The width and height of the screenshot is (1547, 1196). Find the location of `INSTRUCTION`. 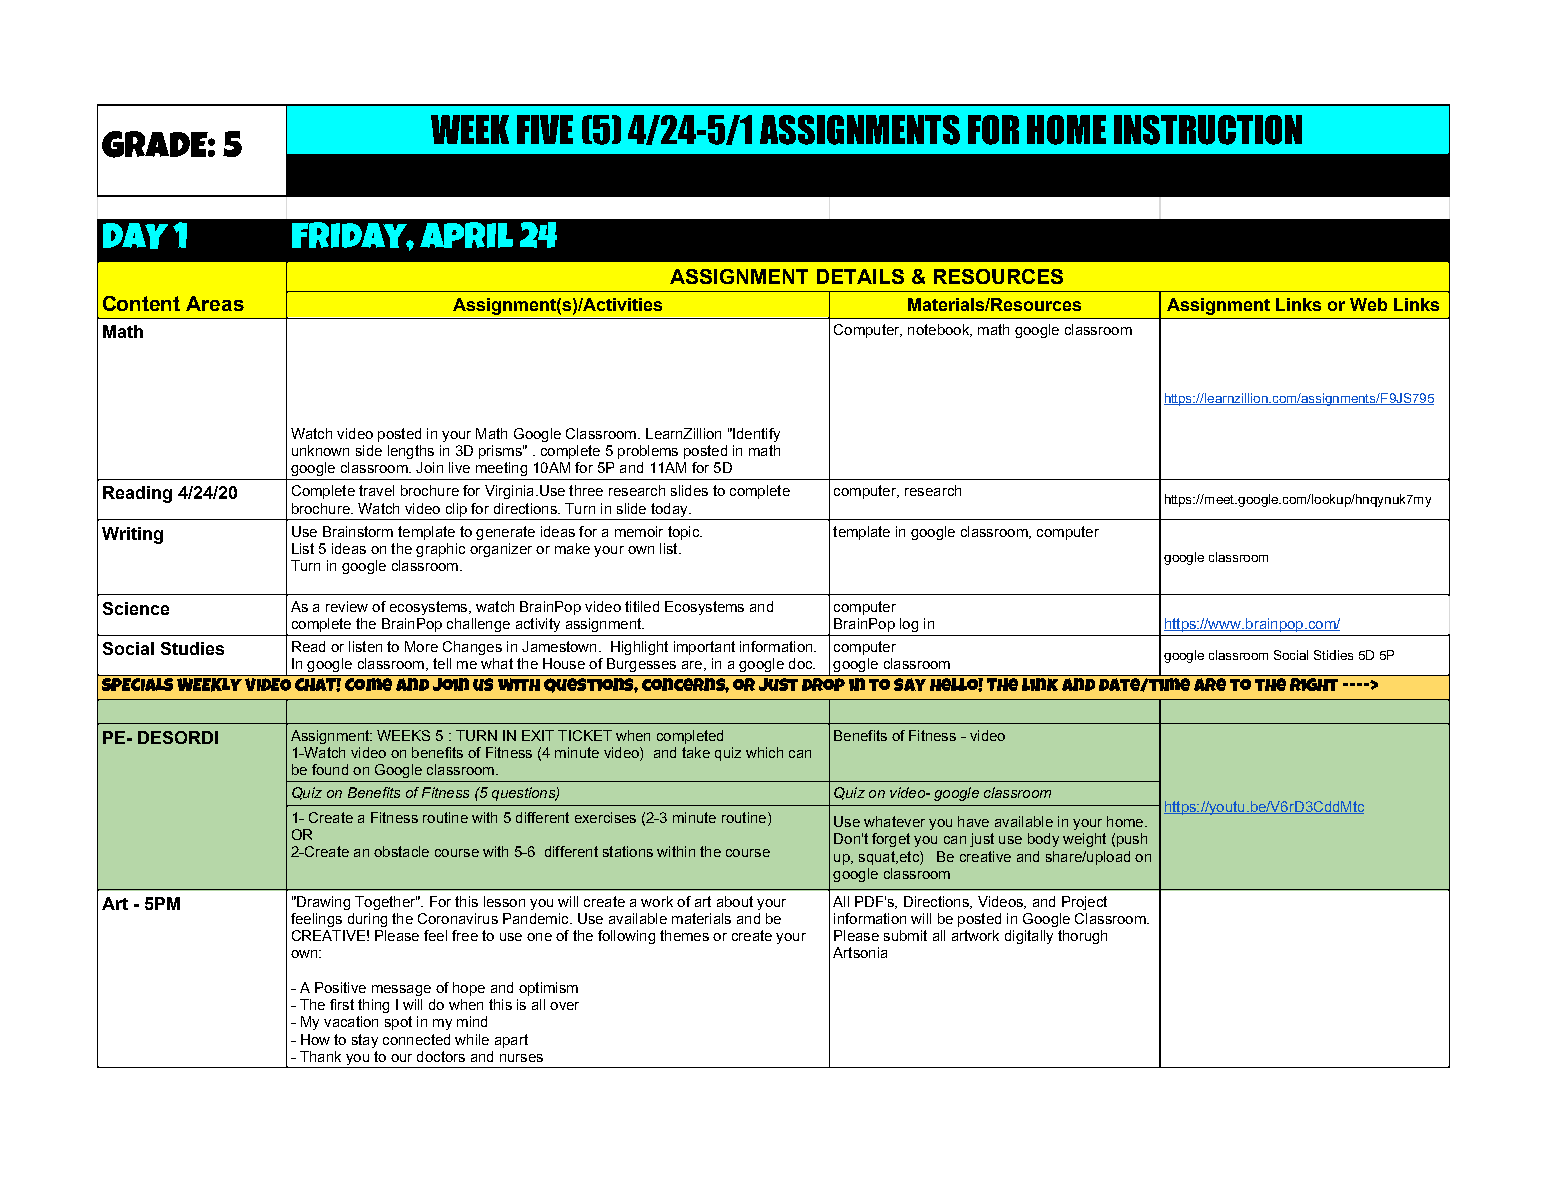

INSTRUCTION is located at coordinates (1208, 130).
